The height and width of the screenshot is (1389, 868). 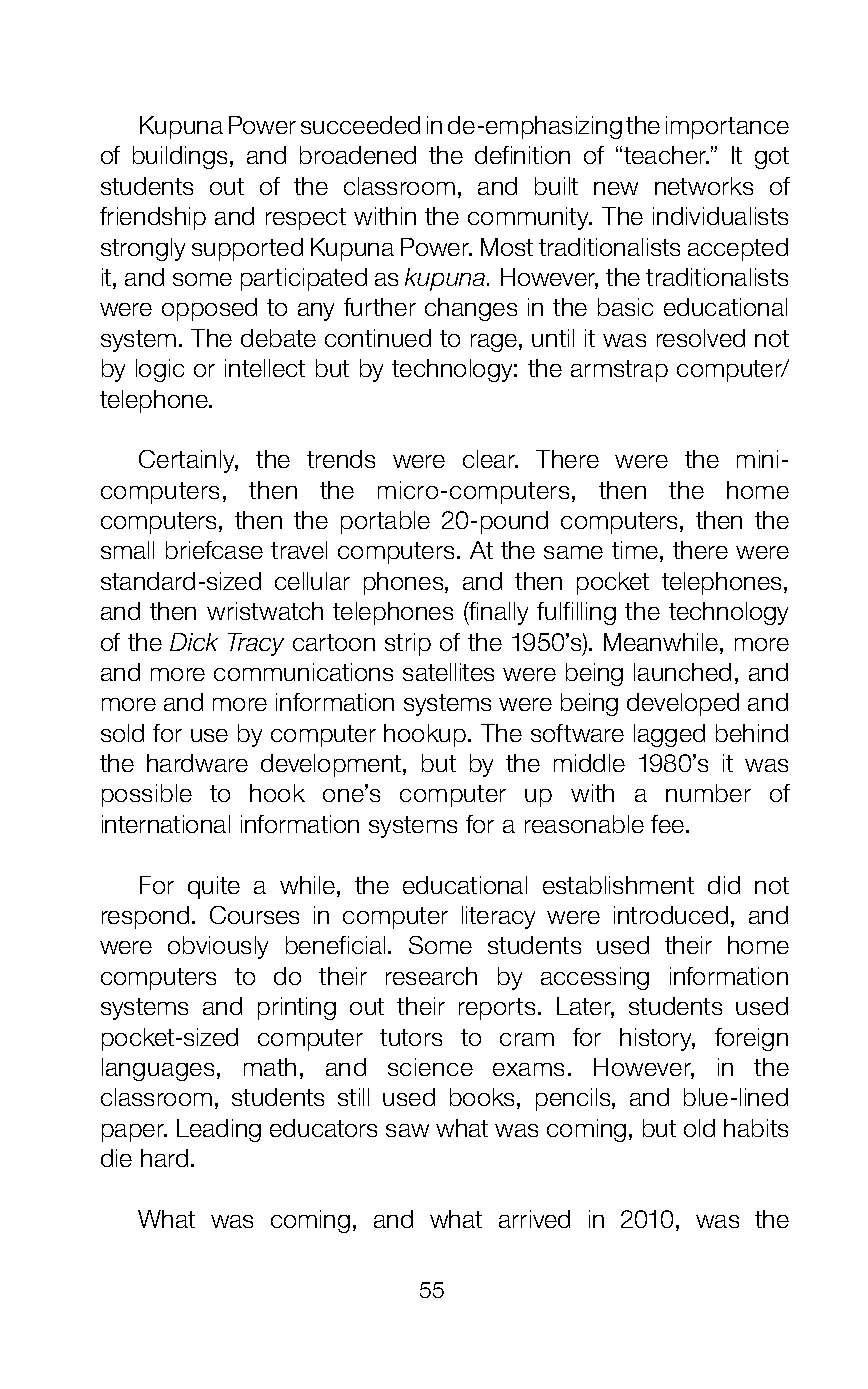 I want to click on resolved, so click(x=701, y=338).
